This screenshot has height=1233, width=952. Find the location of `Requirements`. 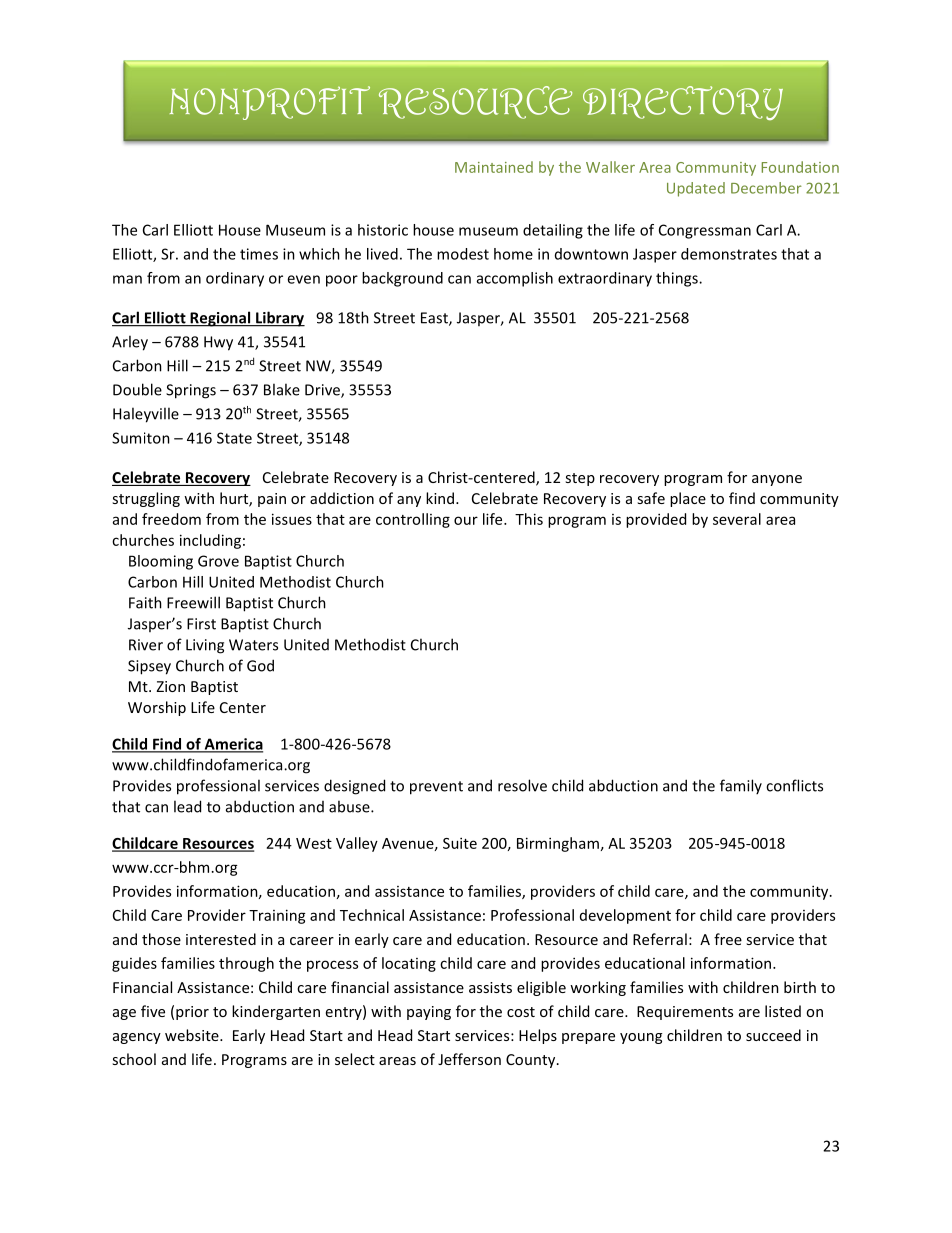

Requirements is located at coordinates (685, 1013).
